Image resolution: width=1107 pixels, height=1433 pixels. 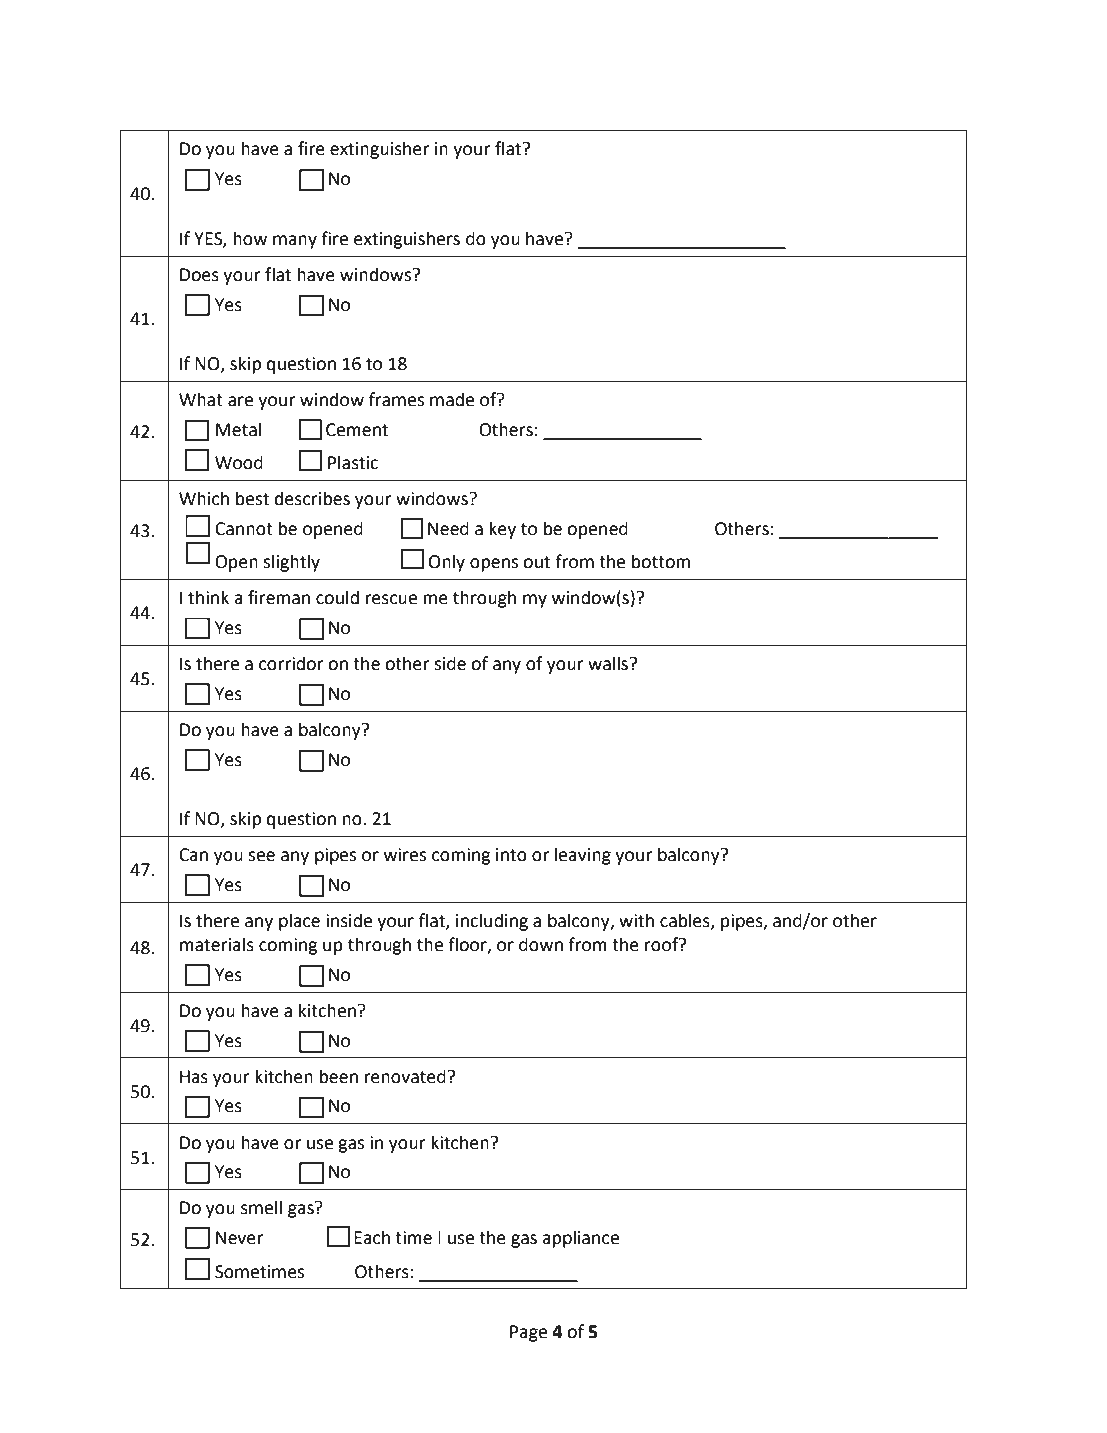 What do you see at coordinates (372, 1237) in the image?
I see `Each` at bounding box center [372, 1237].
